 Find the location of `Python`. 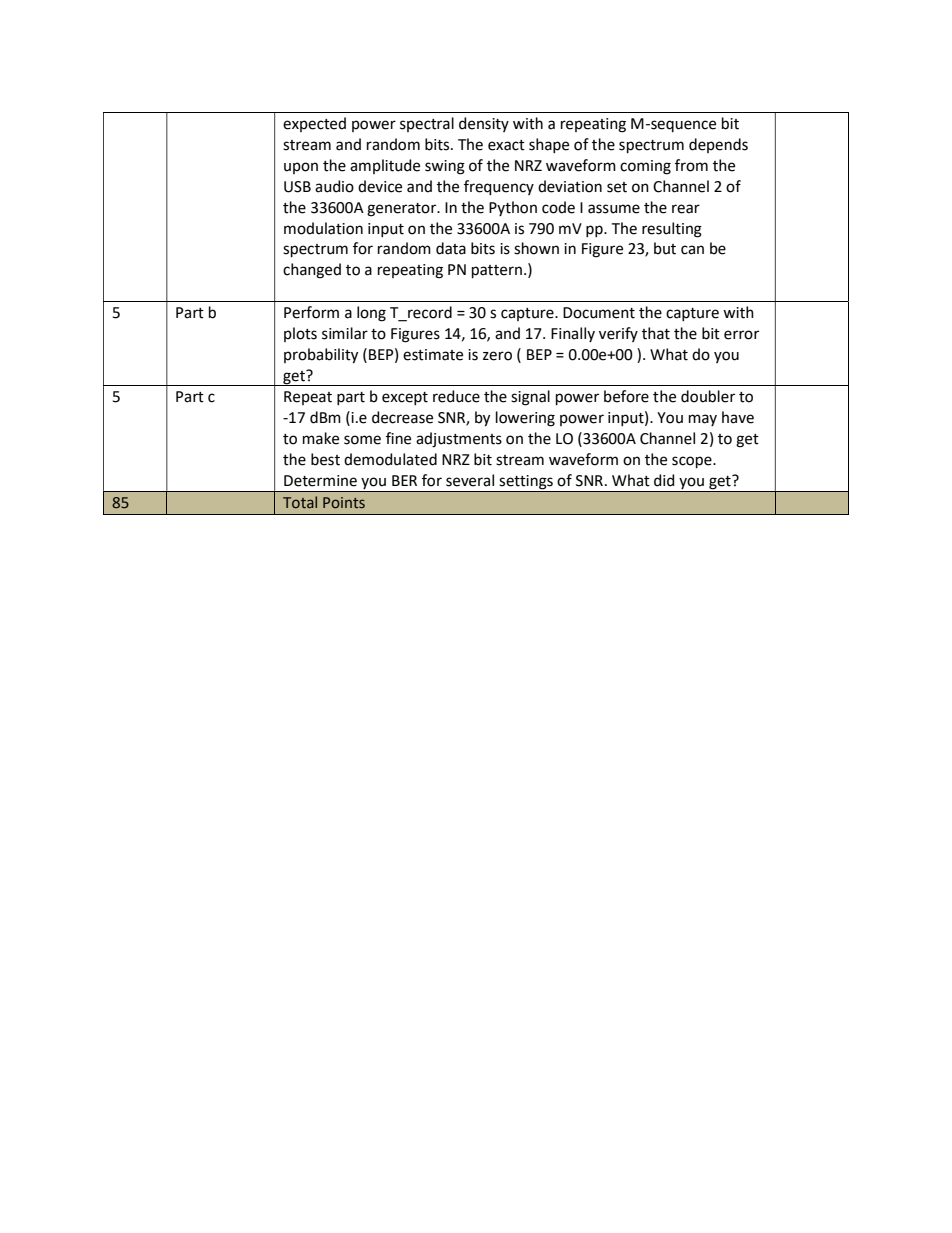

Python is located at coordinates (513, 208).
